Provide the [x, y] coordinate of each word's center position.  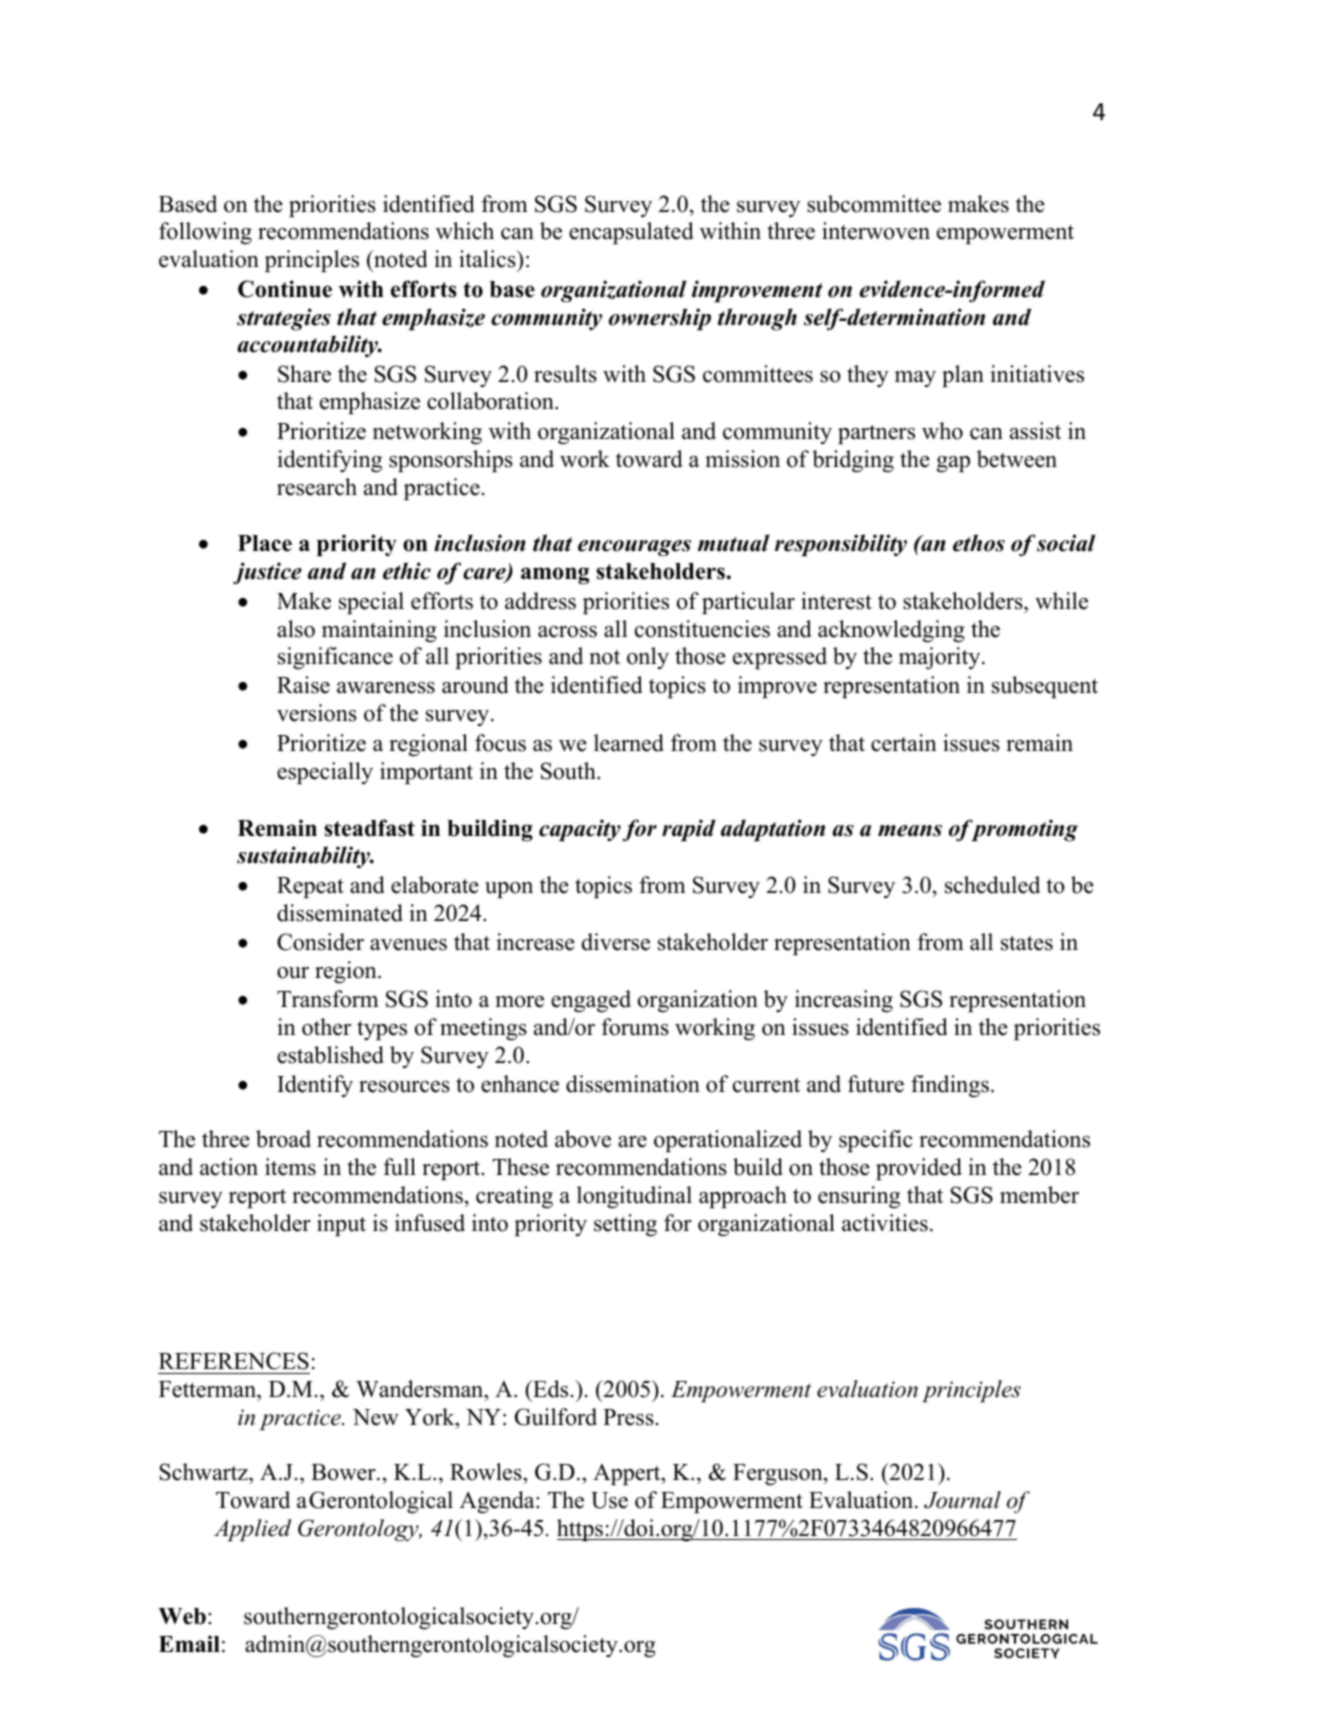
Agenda [498, 1502]
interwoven [876, 231]
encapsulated [631, 233]
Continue [285, 289]
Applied [252, 1530]
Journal [962, 1500]
